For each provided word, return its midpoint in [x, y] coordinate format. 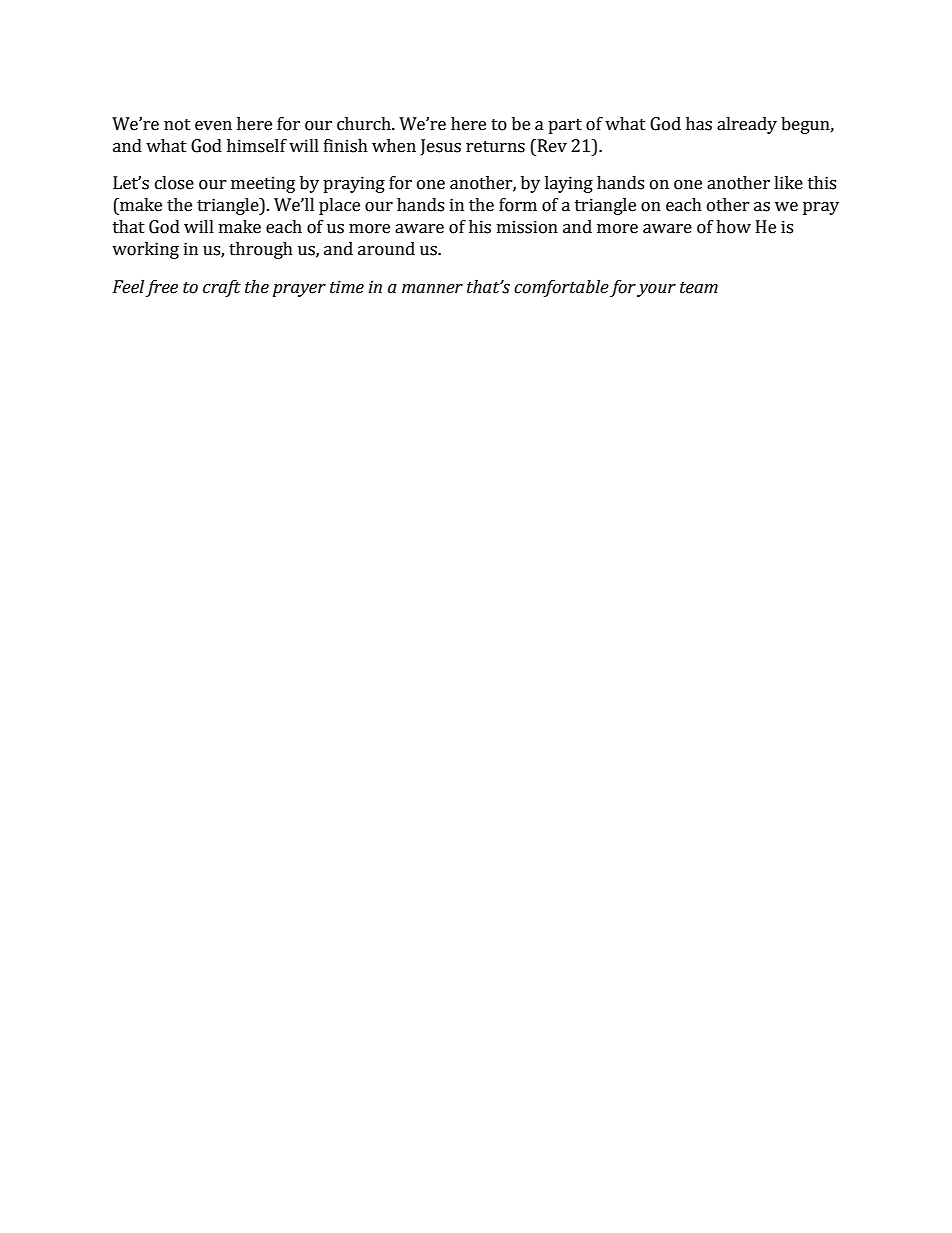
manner [432, 289]
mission [527, 227]
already [747, 125]
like [788, 183]
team [699, 288]
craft [222, 288]
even [213, 126]
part [565, 126]
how [733, 227]
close [174, 183]
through [261, 250]
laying [569, 184]
